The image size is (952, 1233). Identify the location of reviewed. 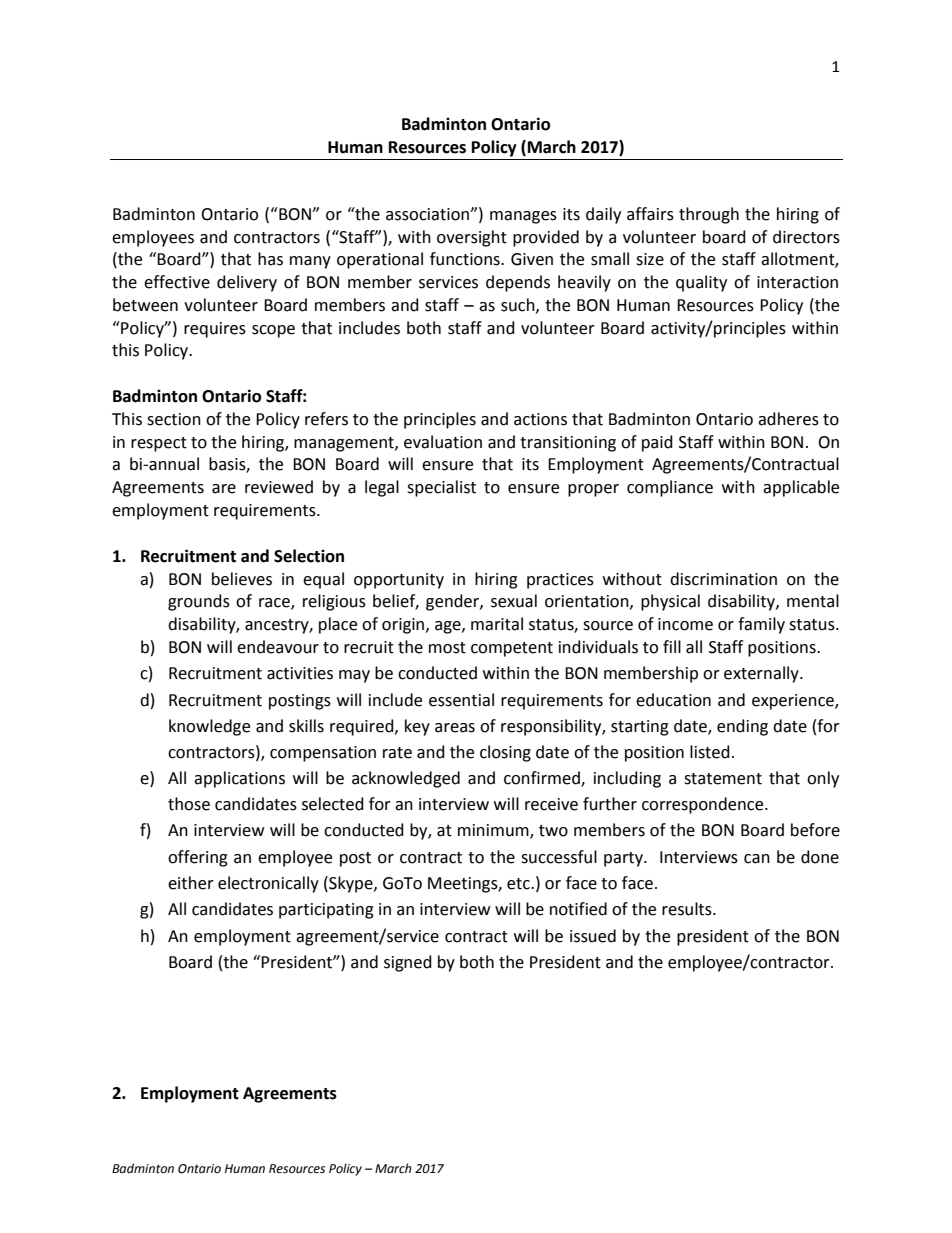
(279, 487).
